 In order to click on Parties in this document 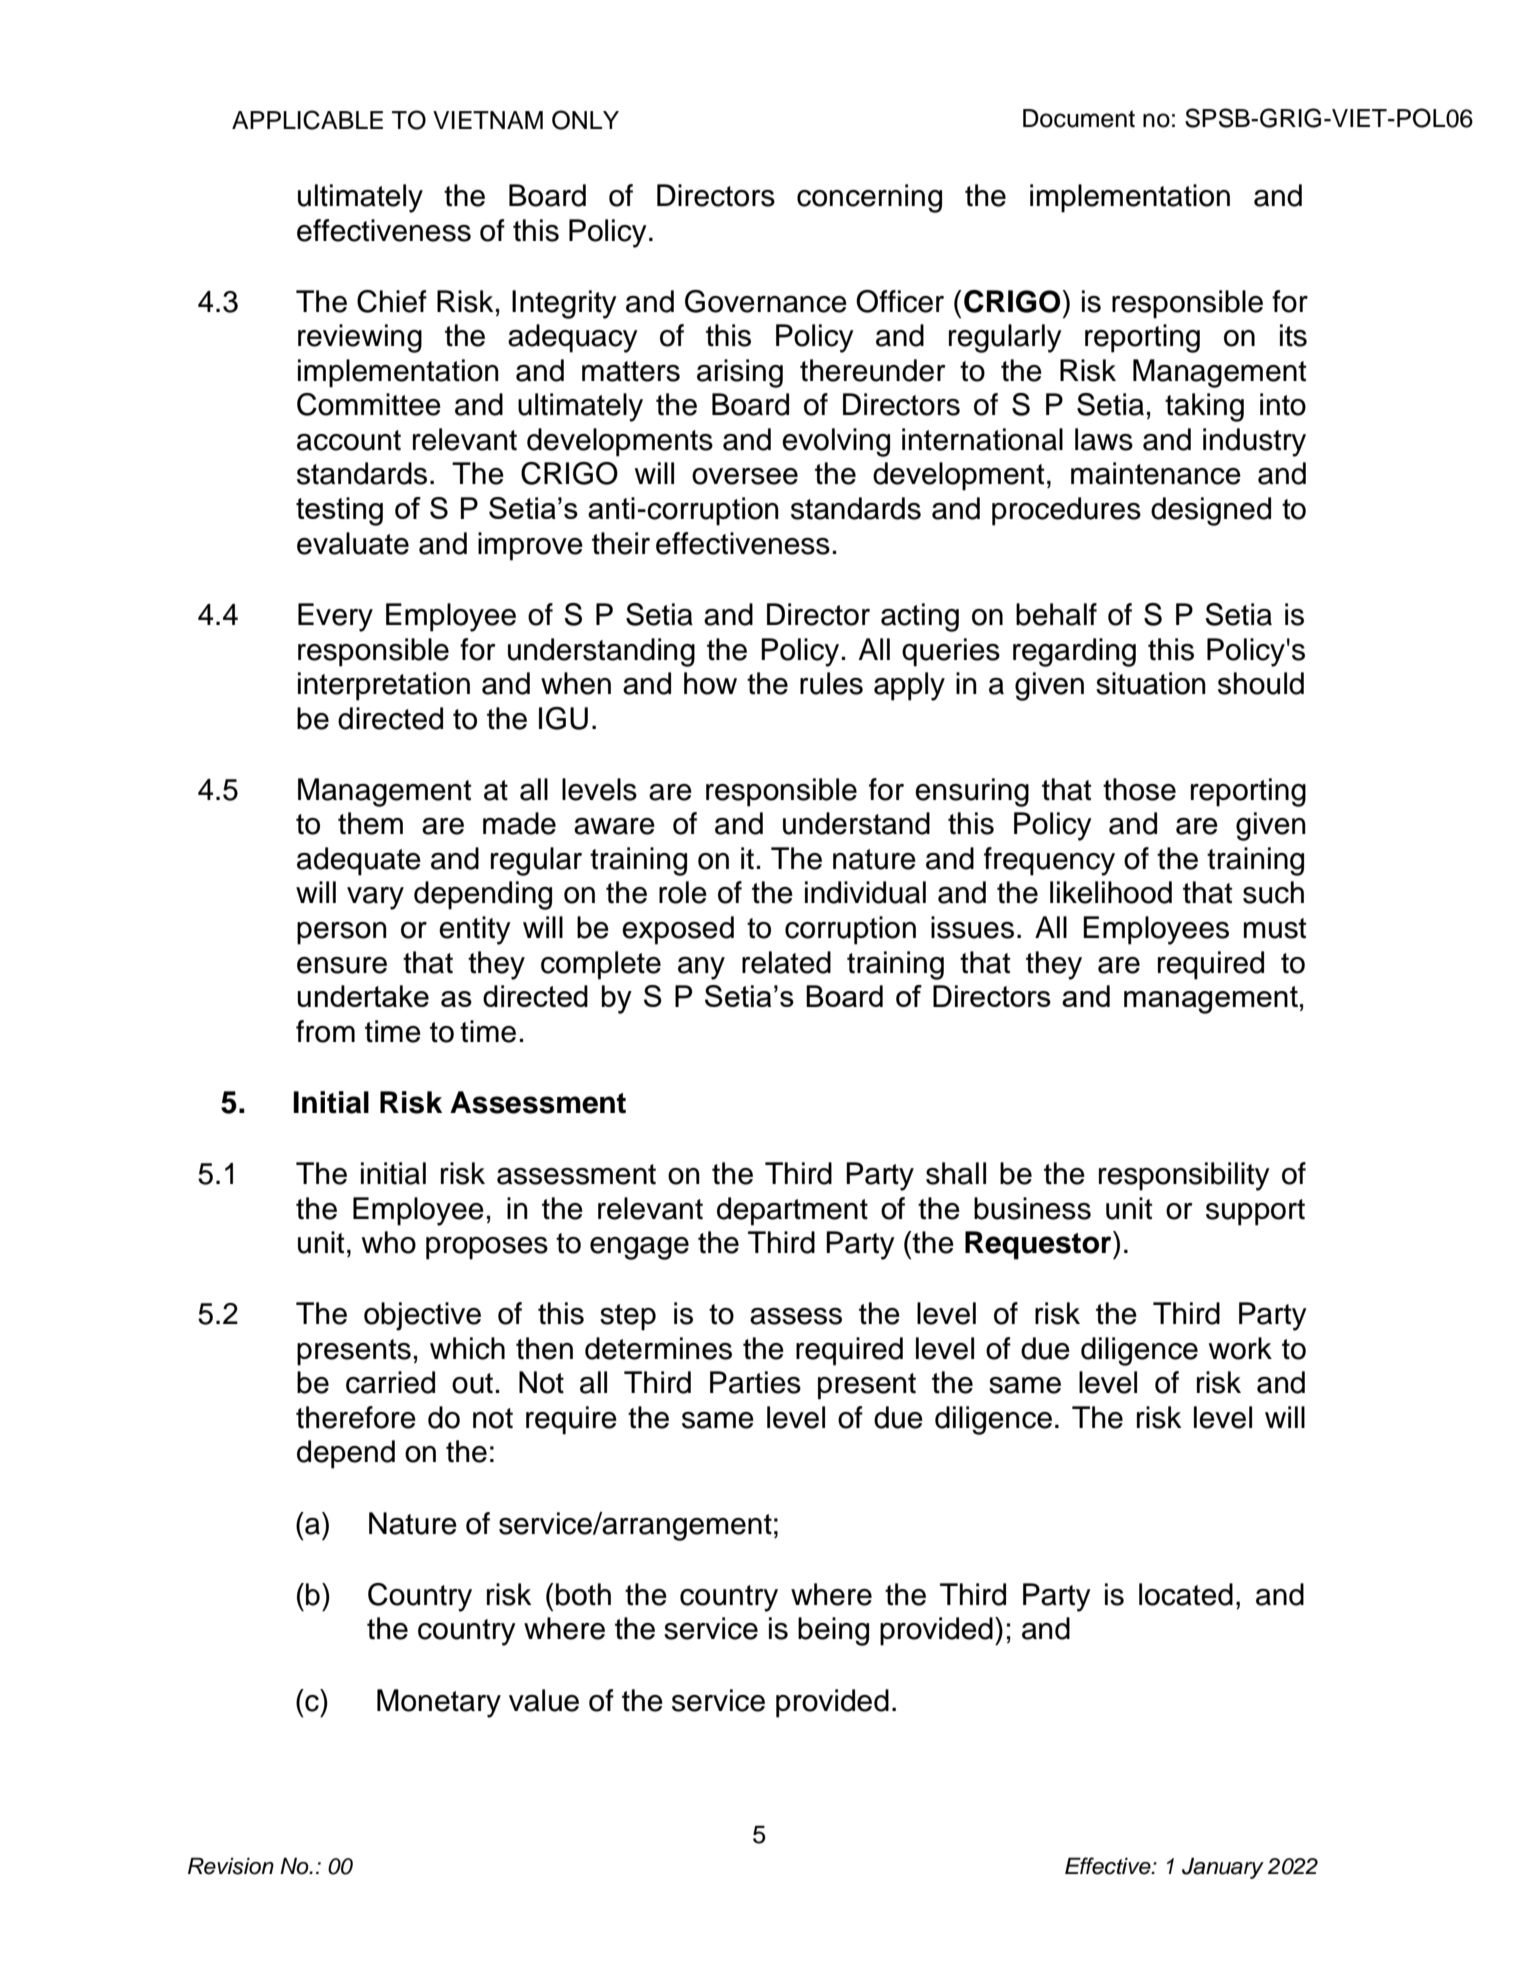, I will do `click(755, 1382)`.
